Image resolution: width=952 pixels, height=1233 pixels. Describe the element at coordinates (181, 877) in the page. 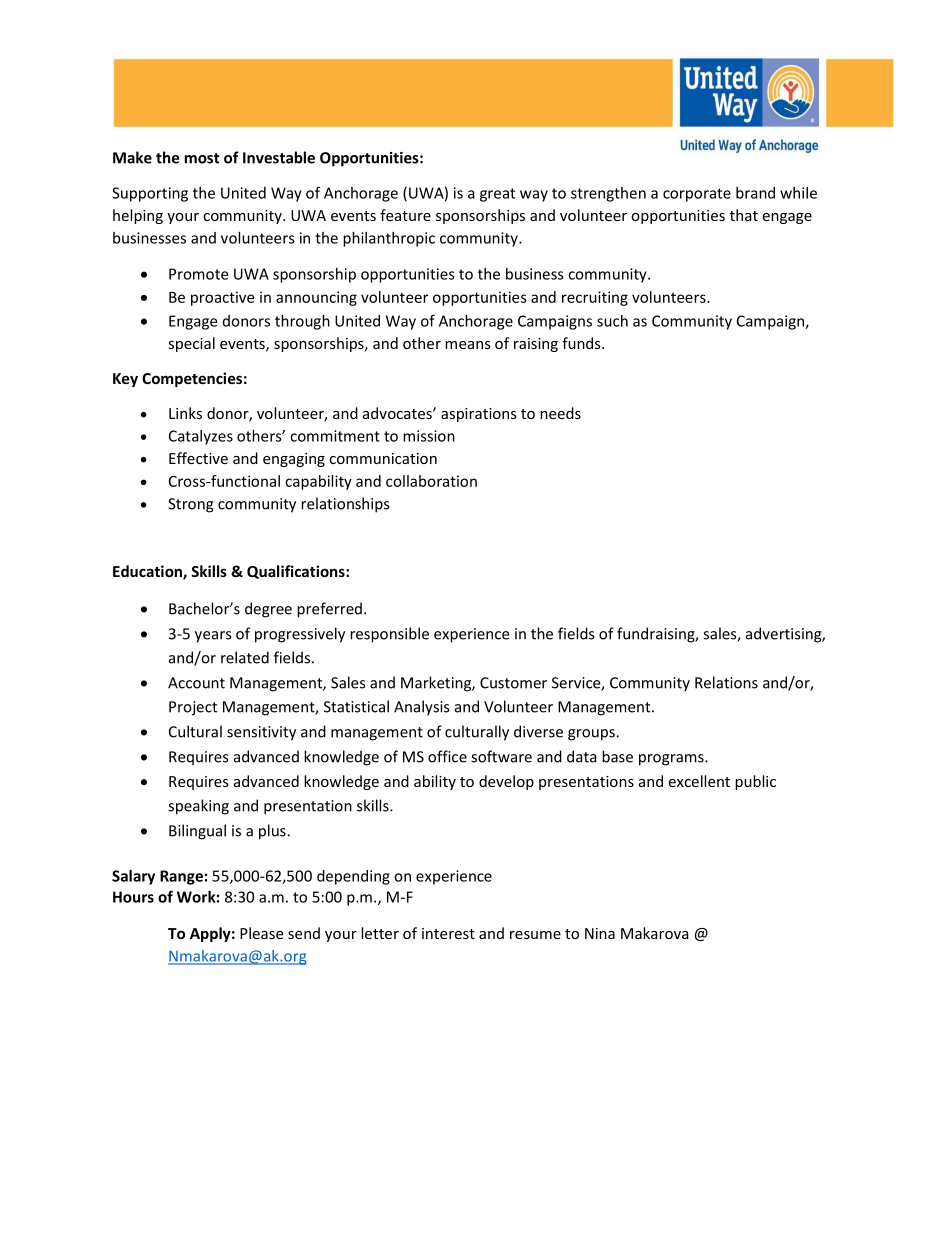

I see `Range` at that location.
